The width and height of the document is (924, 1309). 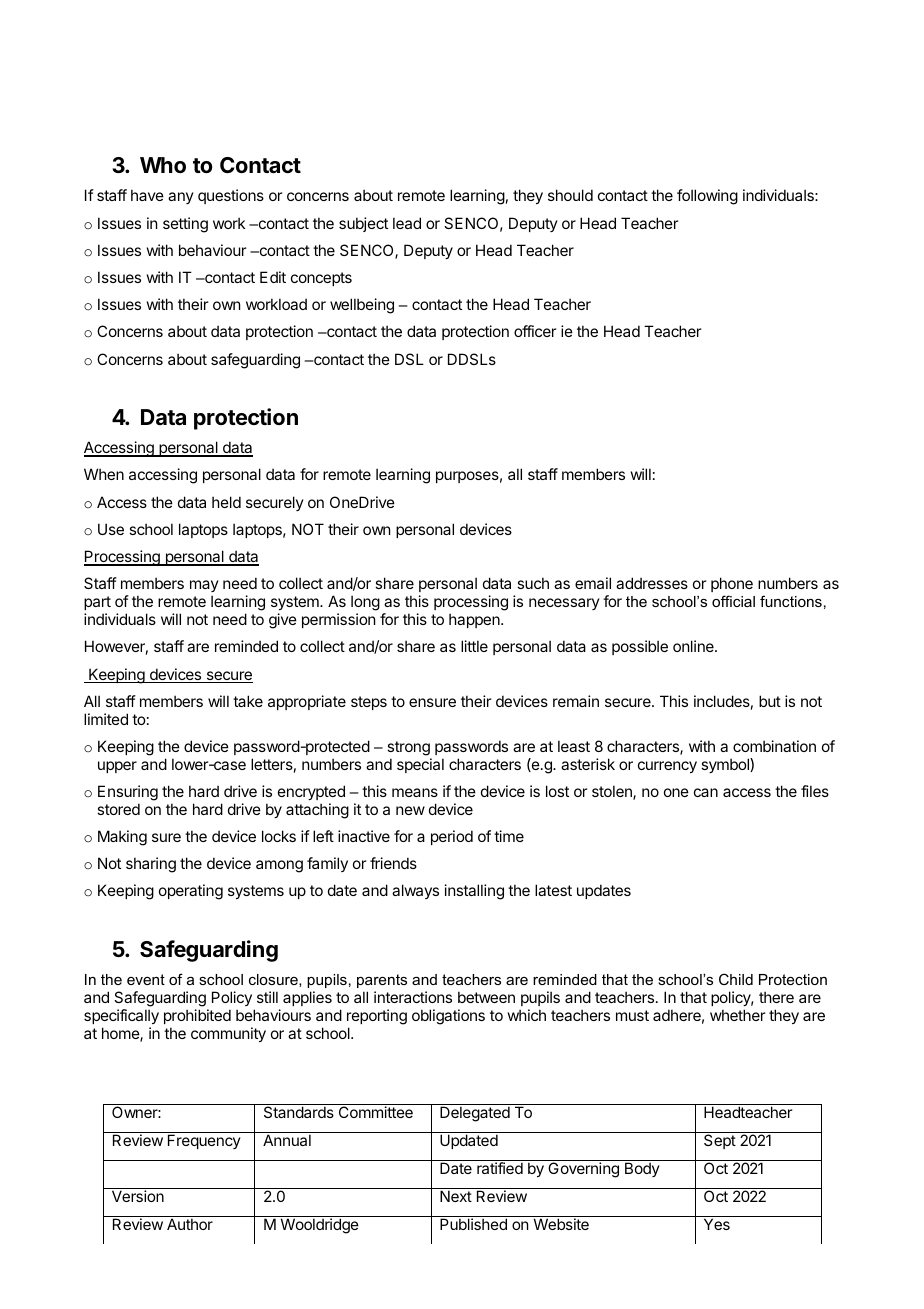 What do you see at coordinates (717, 1224) in the document?
I see `Yes` at bounding box center [717, 1224].
